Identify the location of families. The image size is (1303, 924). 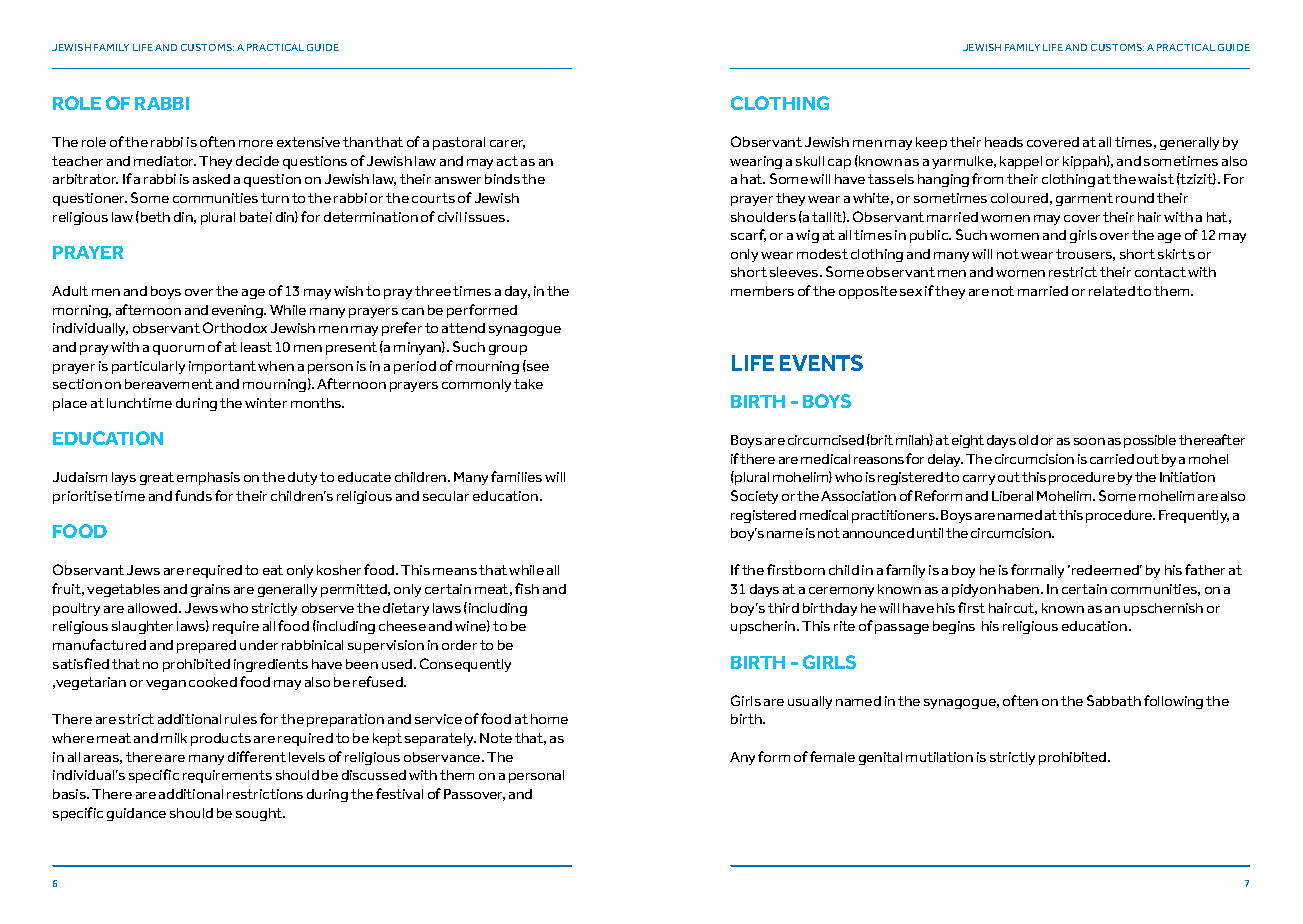
(516, 476).
